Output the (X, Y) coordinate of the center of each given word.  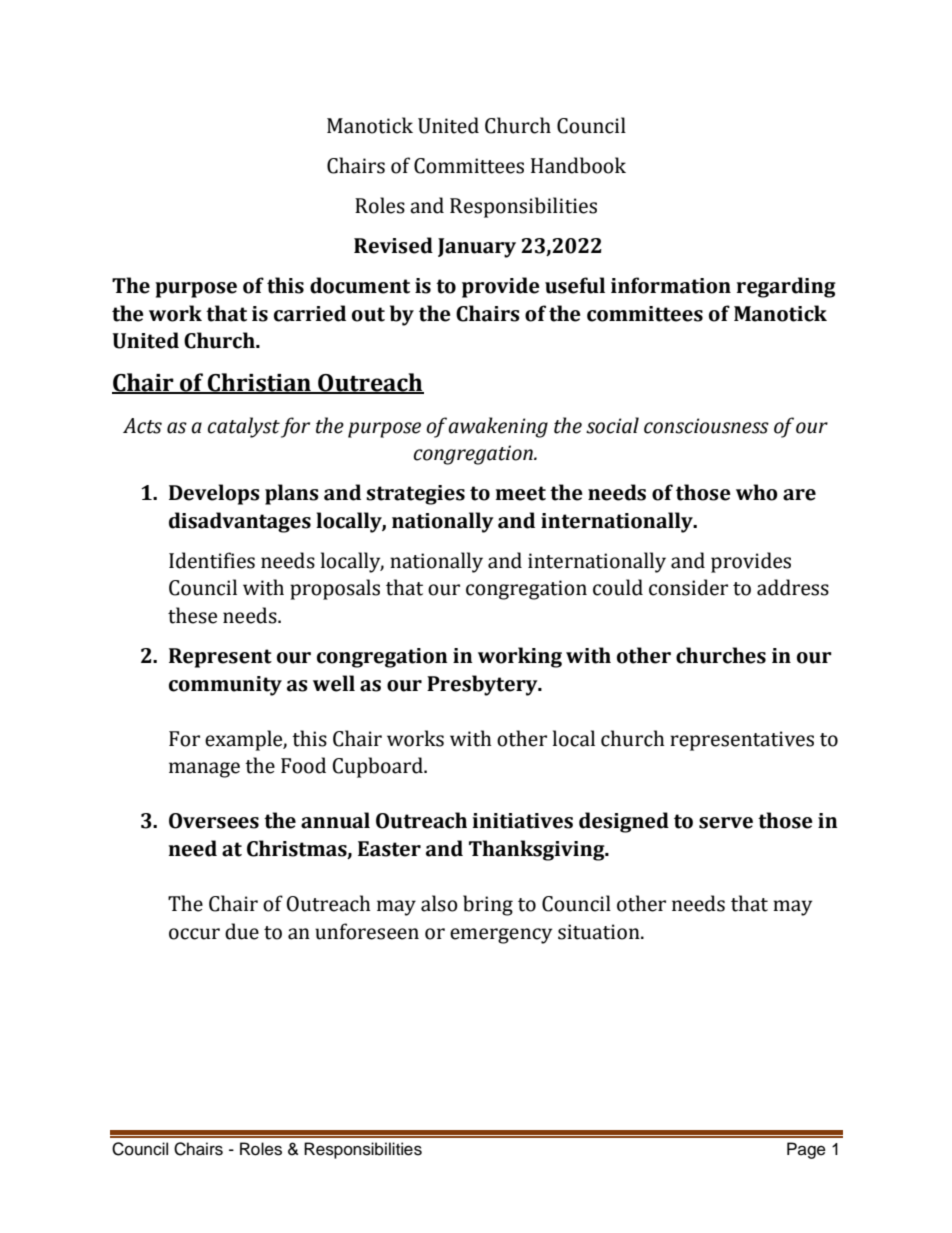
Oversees (214, 821)
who (757, 492)
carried (310, 313)
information (671, 285)
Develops (214, 494)
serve (726, 823)
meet (521, 493)
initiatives (523, 821)
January (477, 248)
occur (194, 934)
